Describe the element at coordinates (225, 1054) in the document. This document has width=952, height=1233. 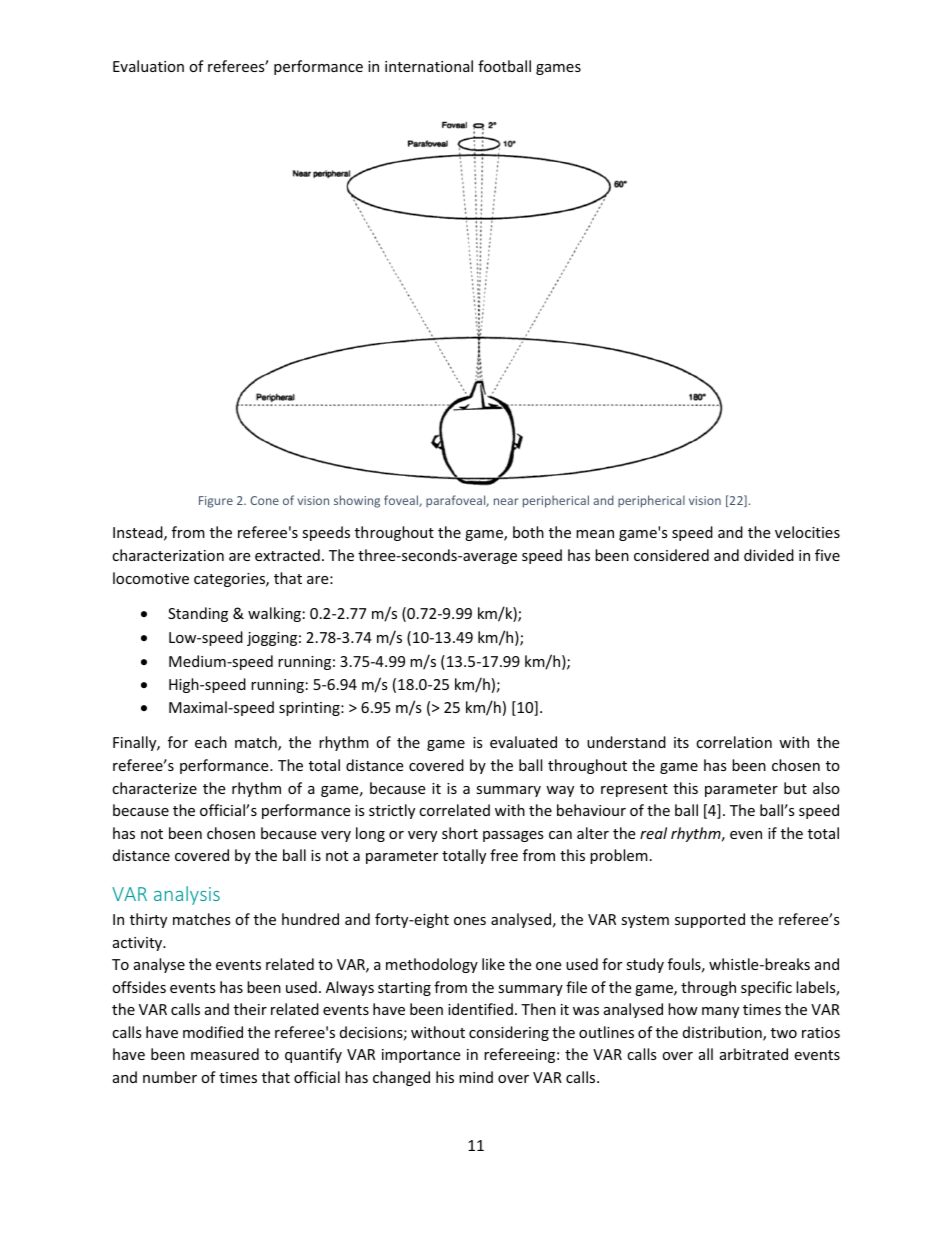
I see `measured` at that location.
